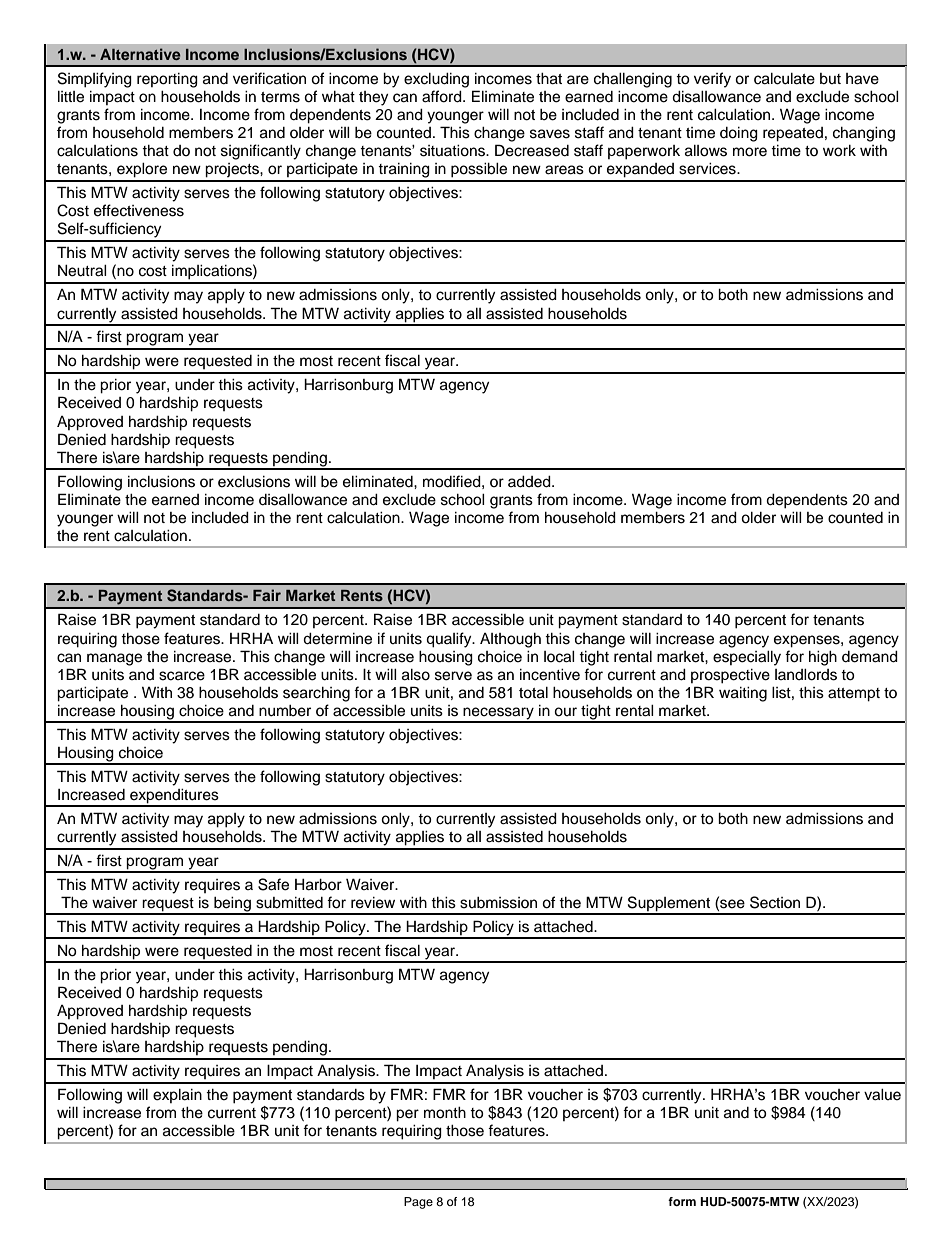 The image size is (952, 1233). I want to click on afford, so click(443, 96).
